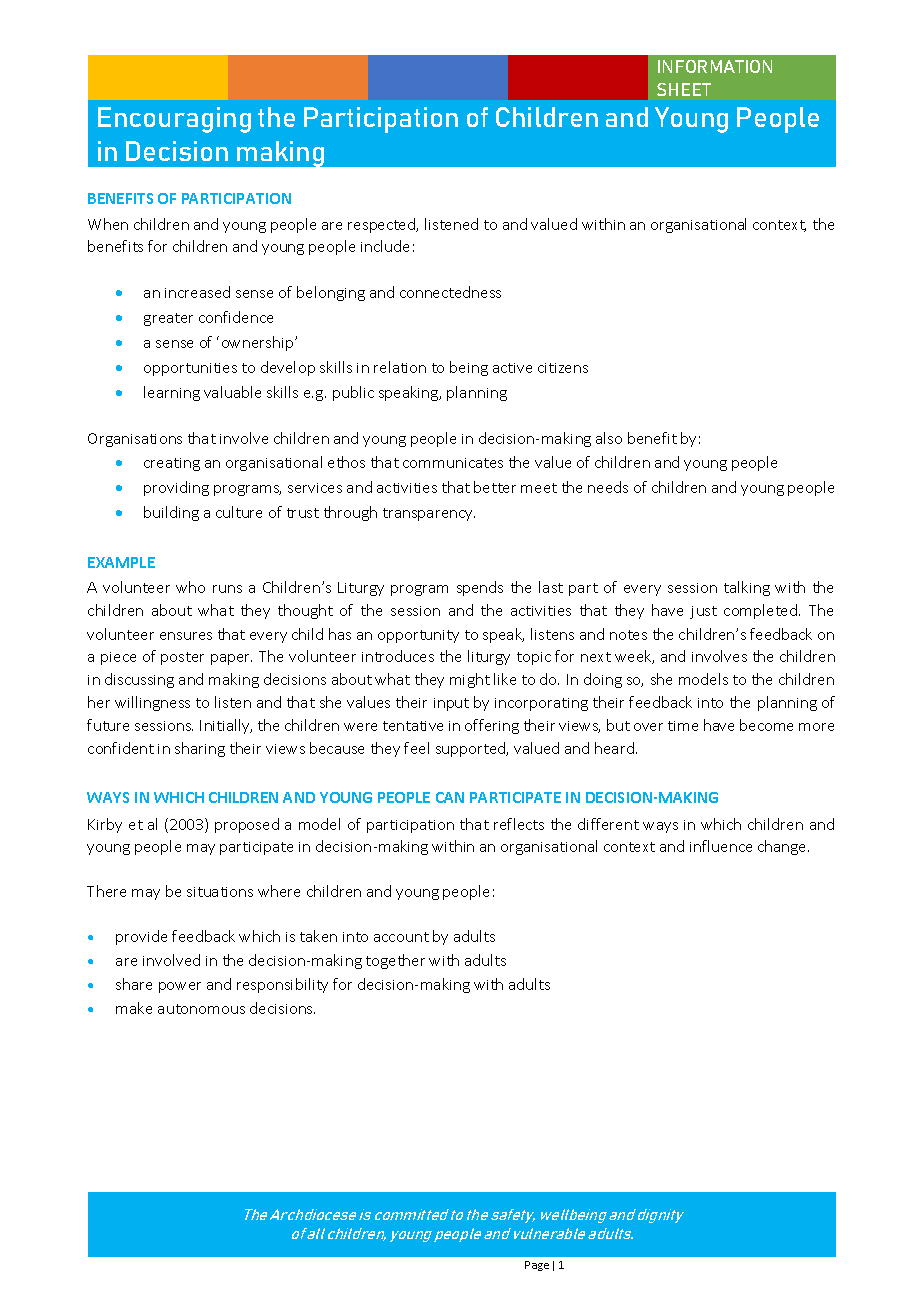  I want to click on autonomous, so click(201, 1009).
